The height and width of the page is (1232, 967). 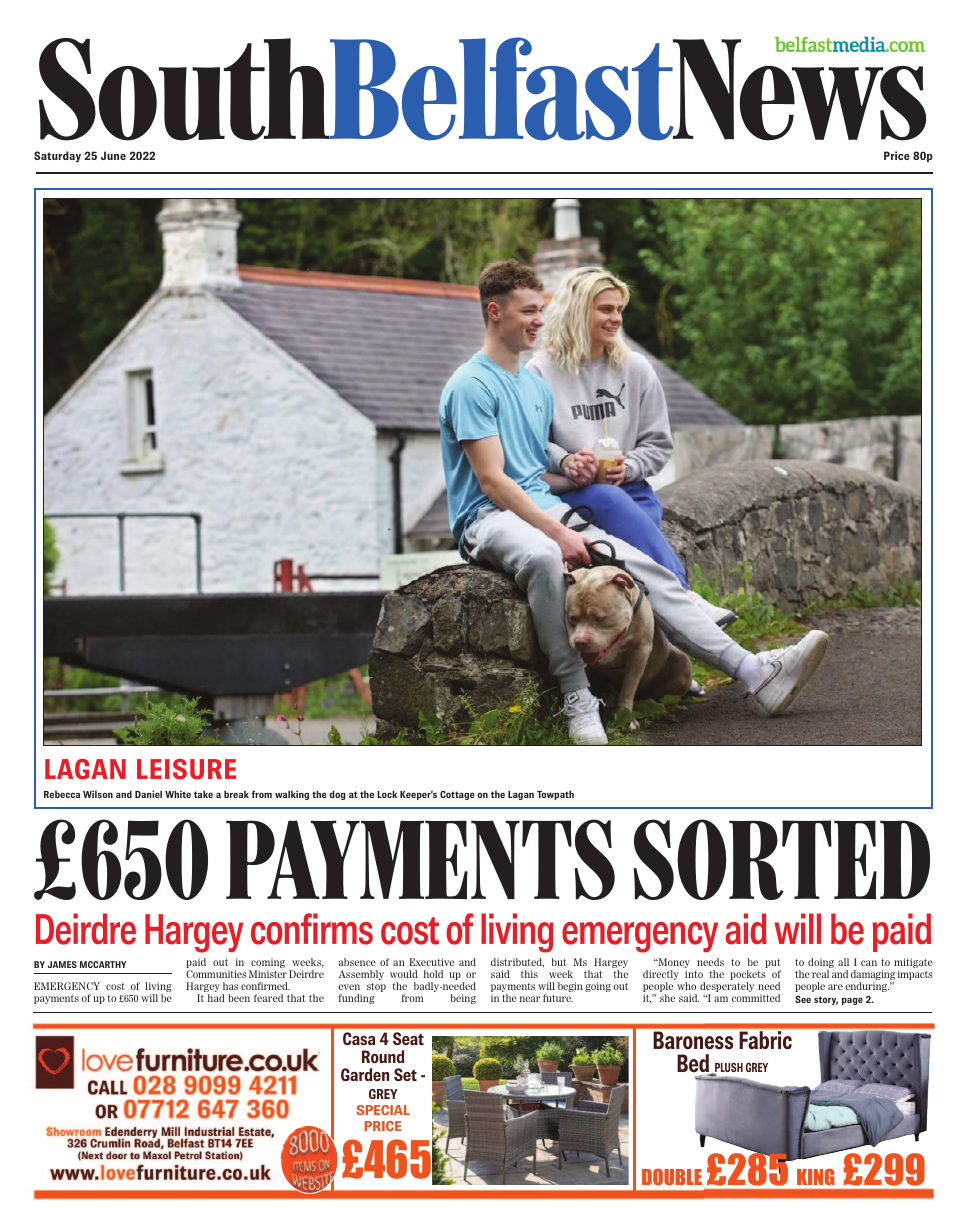 I want to click on June, so click(x=113, y=155).
